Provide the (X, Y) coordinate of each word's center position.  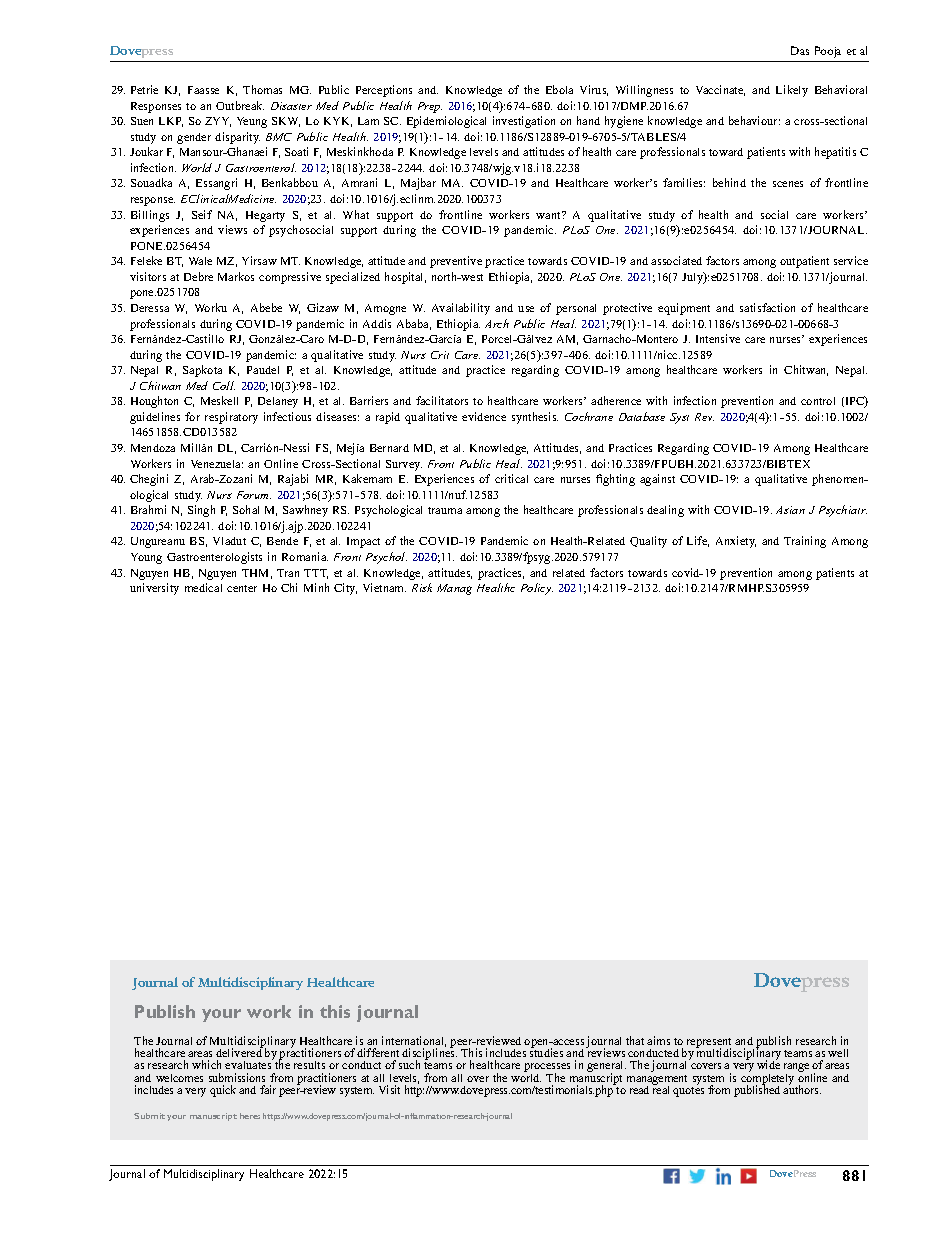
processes (547, 1069)
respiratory (231, 418)
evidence (484, 416)
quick (223, 1091)
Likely (792, 91)
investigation (524, 122)
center (242, 588)
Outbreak (240, 105)
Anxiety (736, 542)
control (818, 401)
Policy (537, 589)
